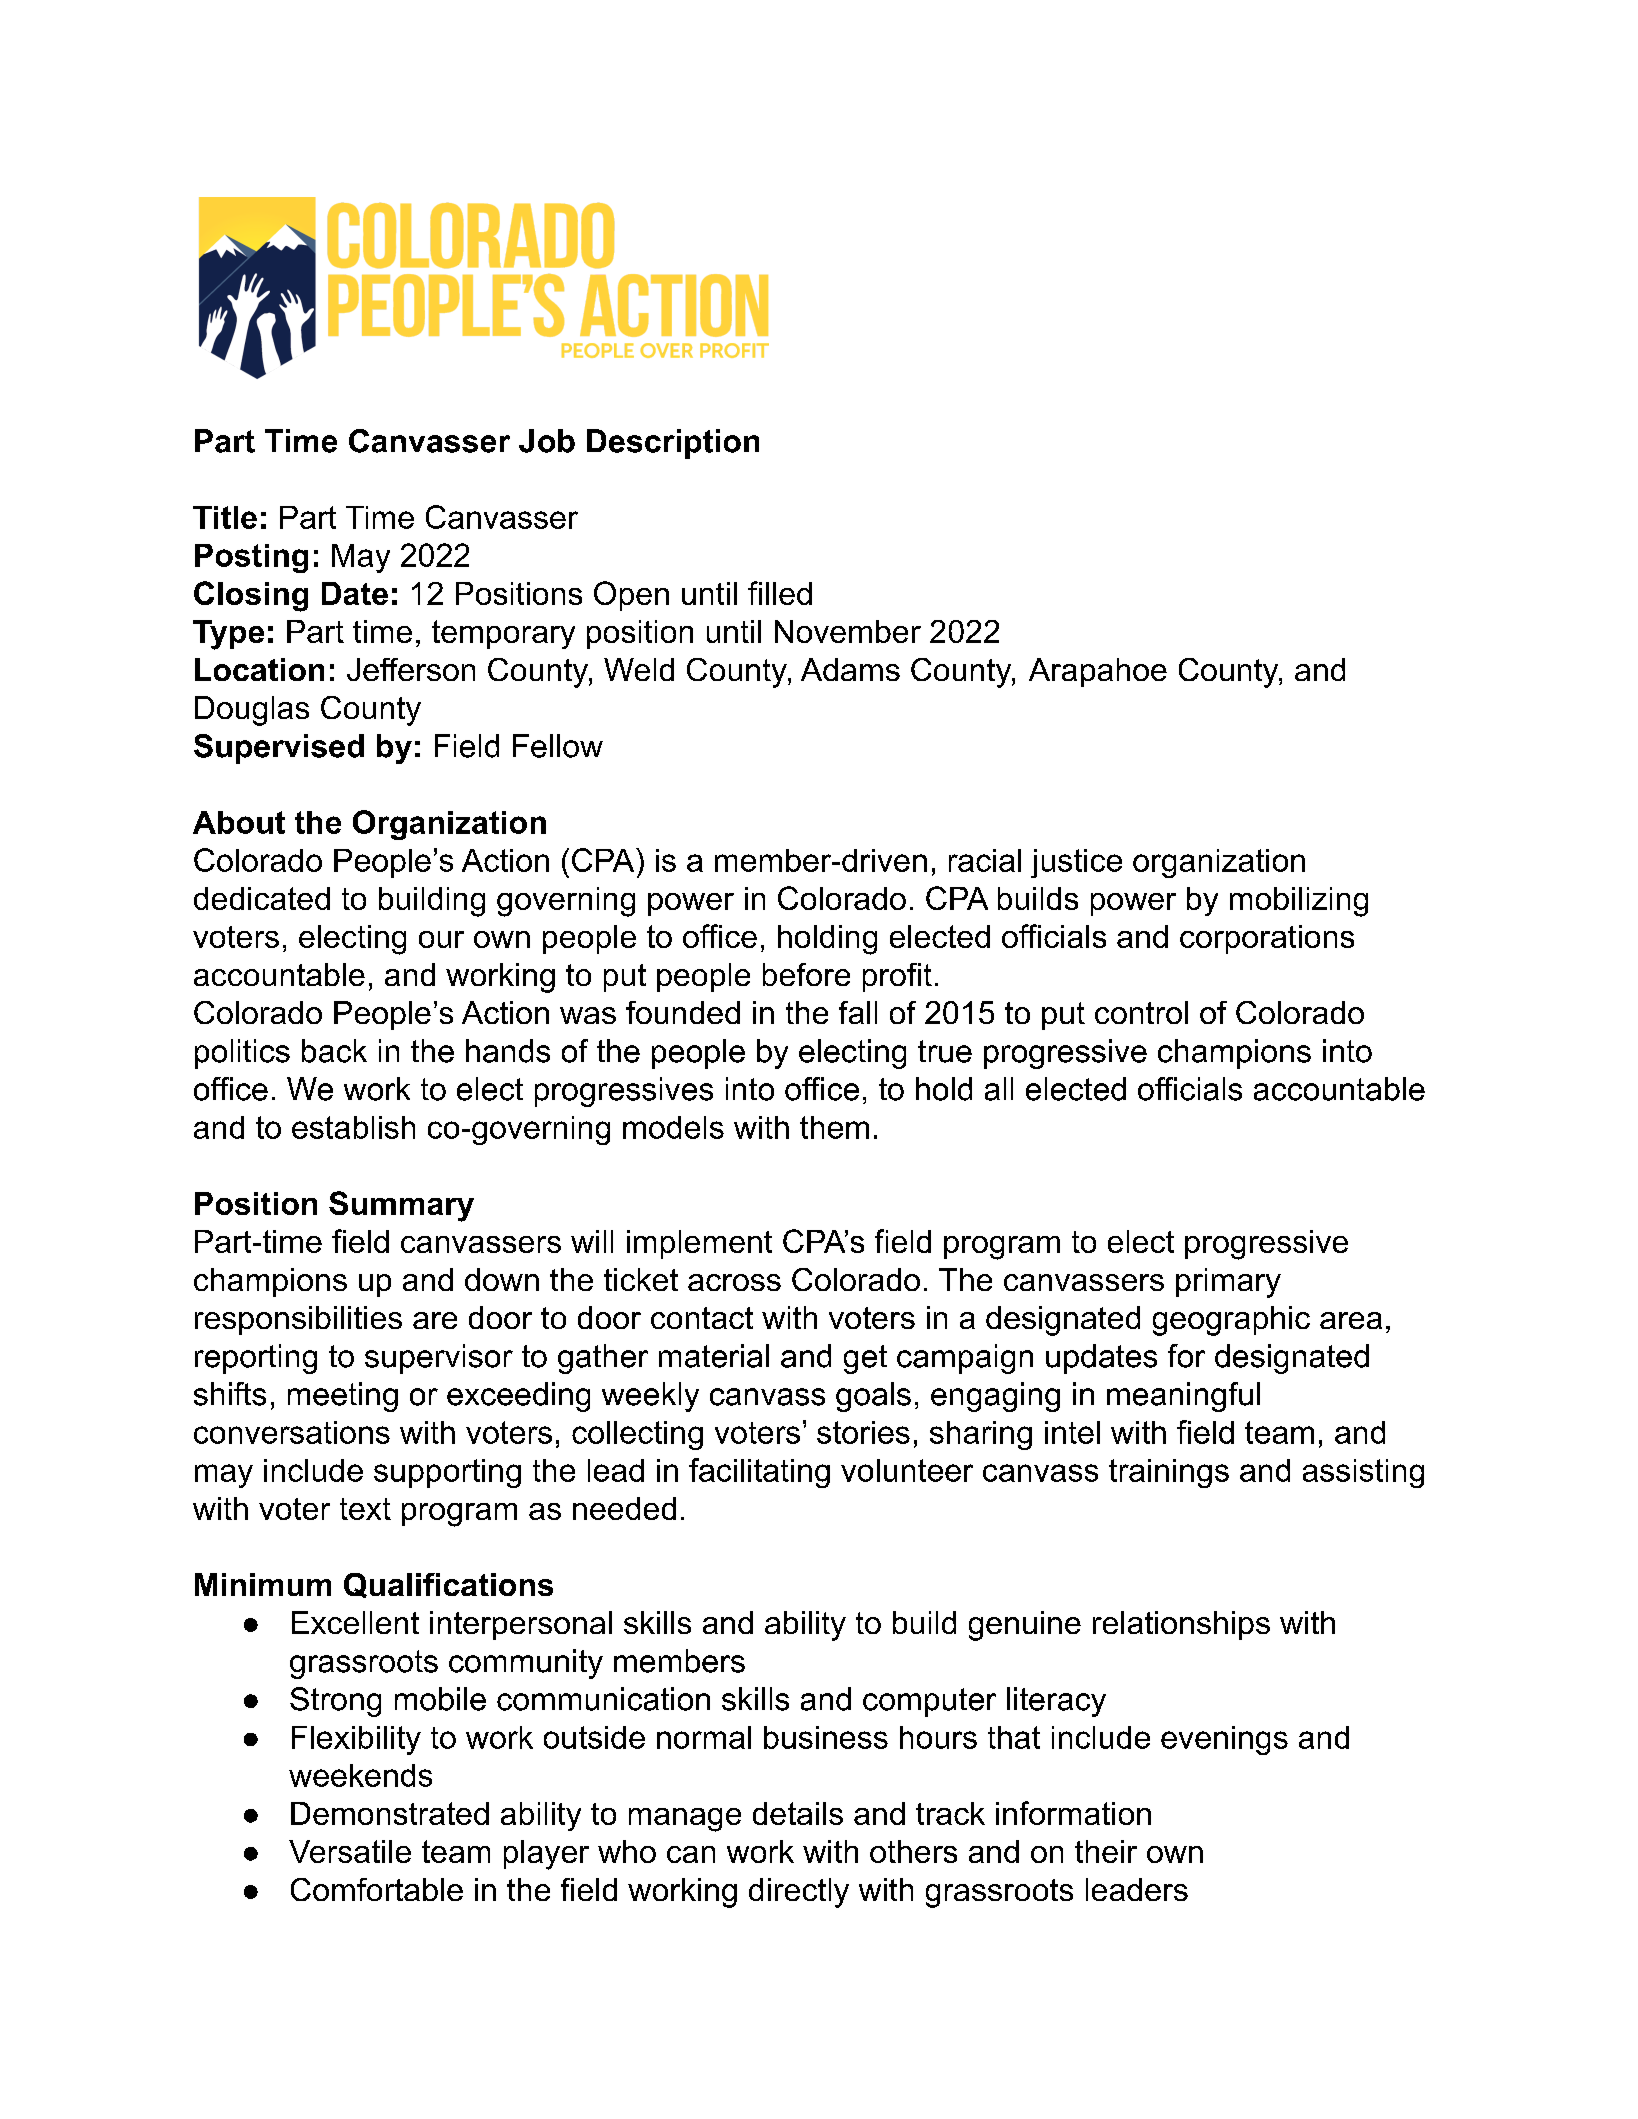  What do you see at coordinates (798, 1813) in the screenshot?
I see `details` at bounding box center [798, 1813].
